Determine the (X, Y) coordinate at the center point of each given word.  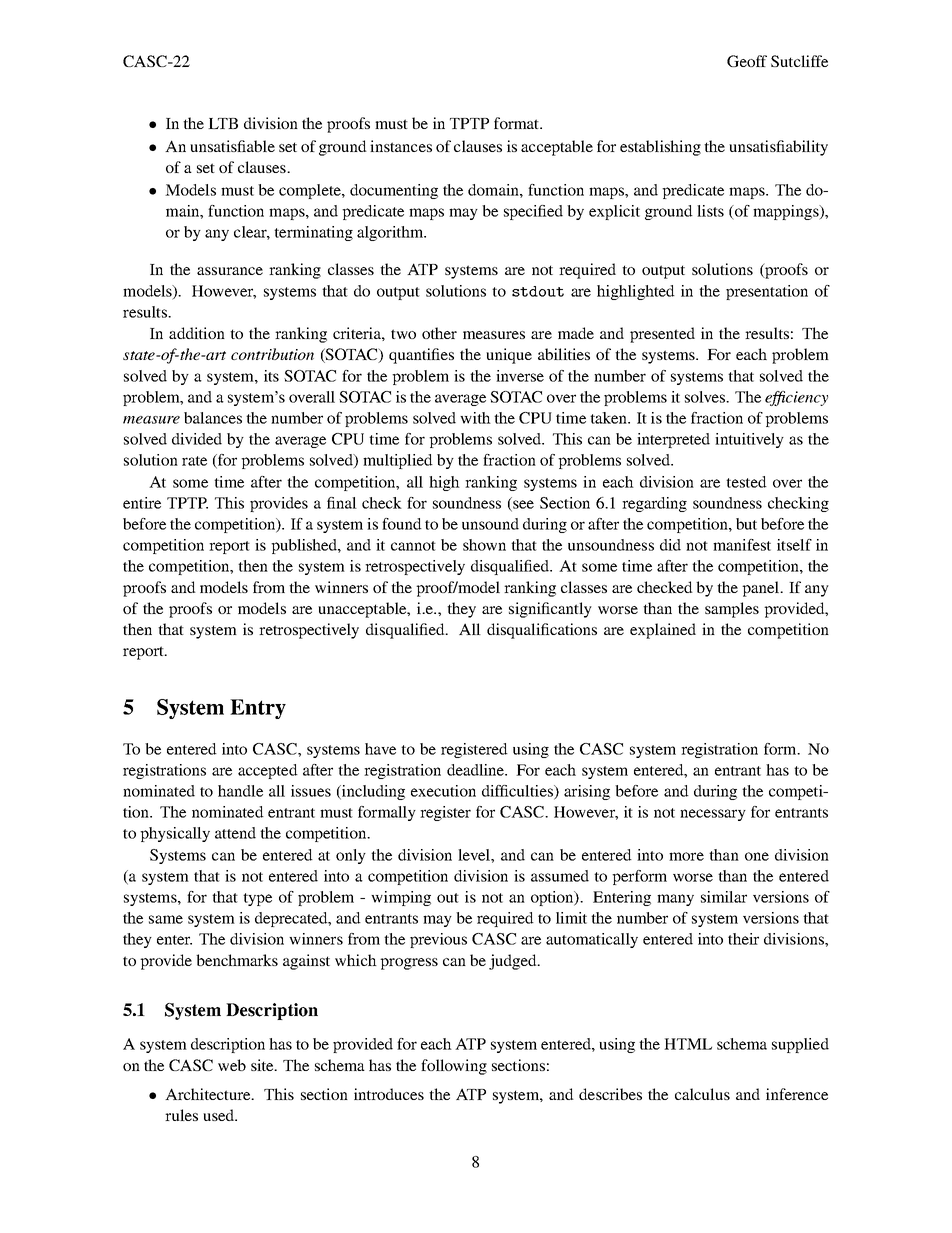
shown (484, 545)
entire (142, 503)
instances (401, 146)
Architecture (209, 1094)
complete (311, 191)
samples (732, 610)
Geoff (747, 61)
